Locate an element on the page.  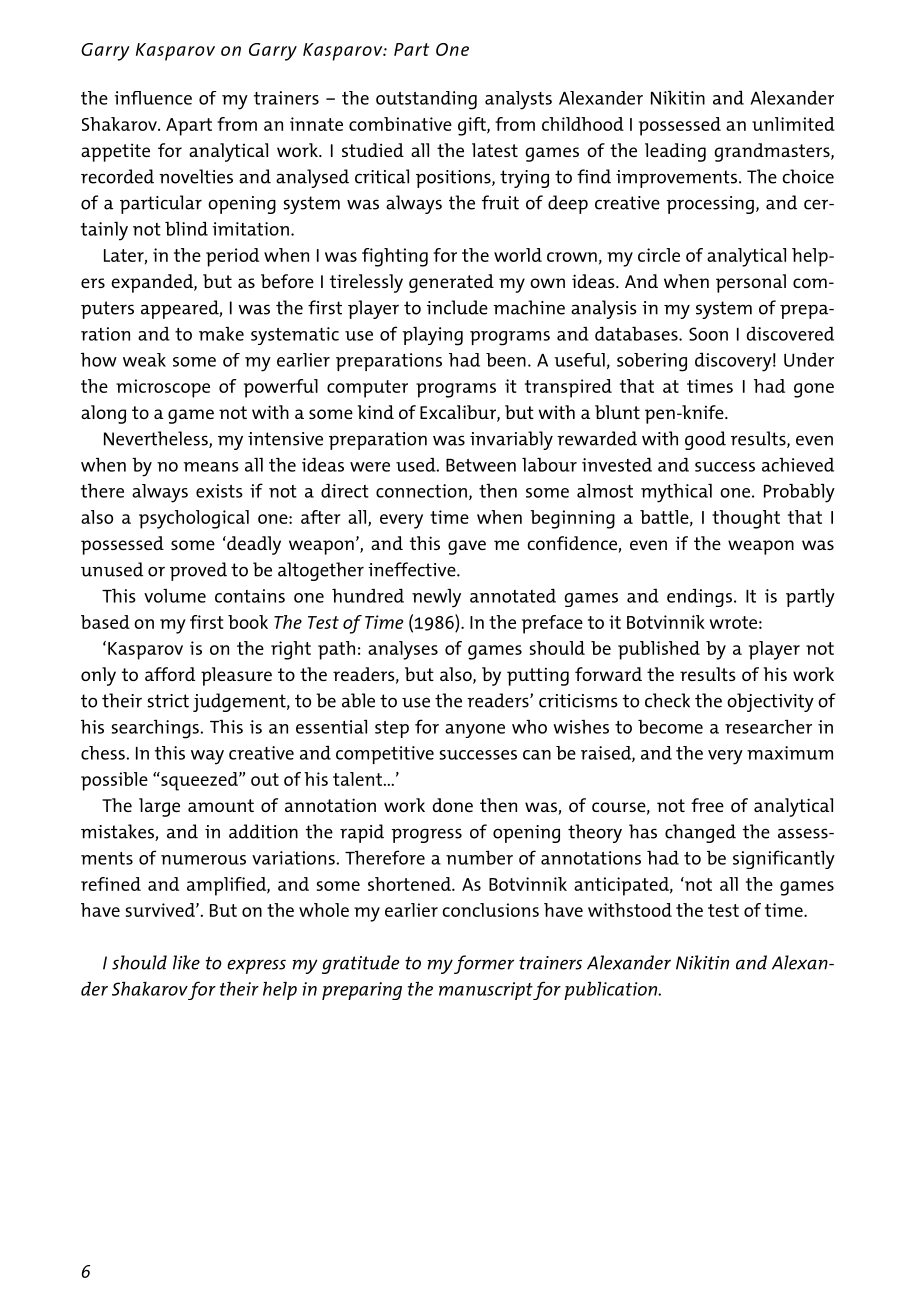
unlimited is located at coordinates (793, 124).
